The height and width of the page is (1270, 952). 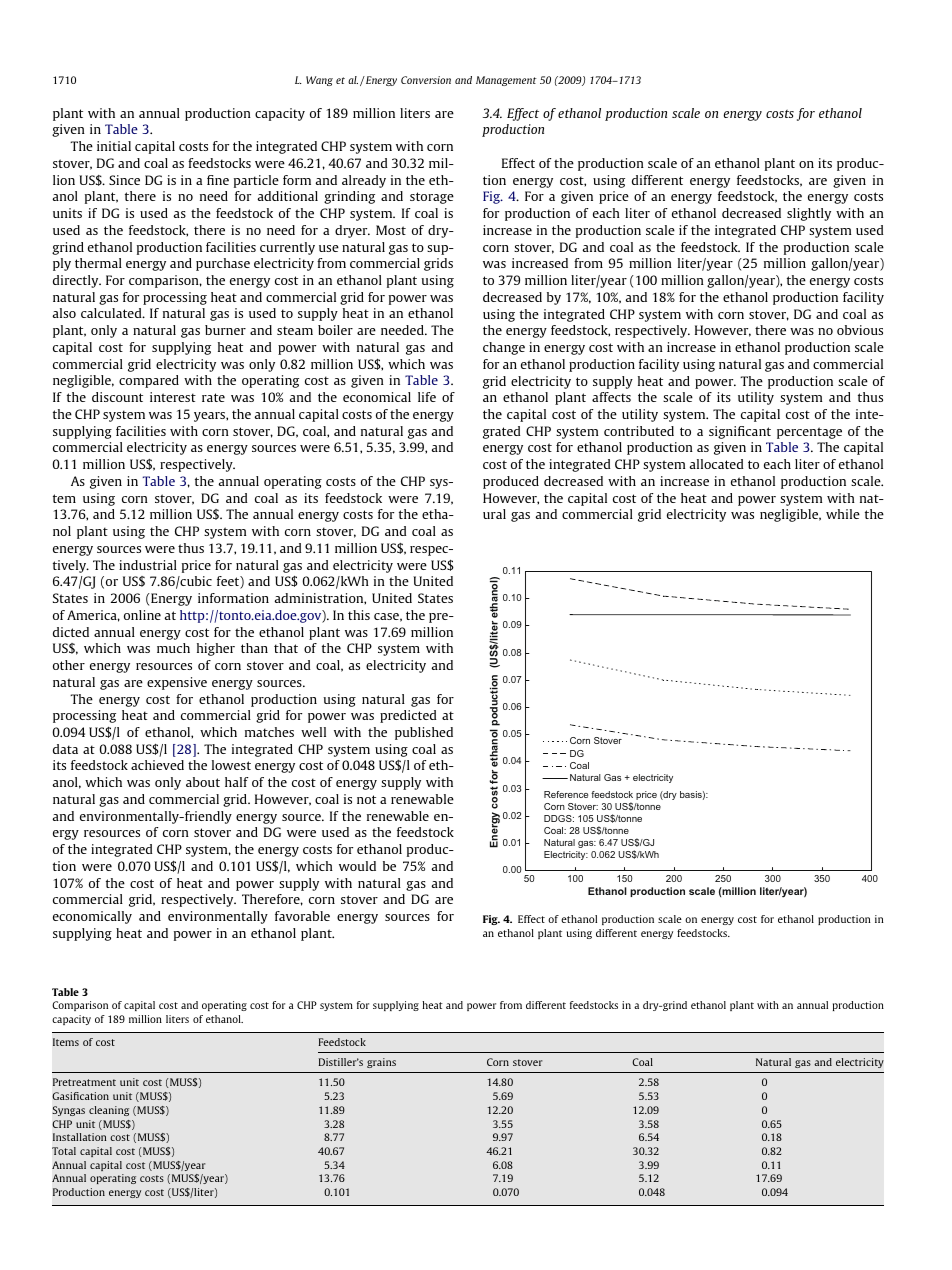 What do you see at coordinates (809, 214) in the page?
I see `slightly` at bounding box center [809, 214].
